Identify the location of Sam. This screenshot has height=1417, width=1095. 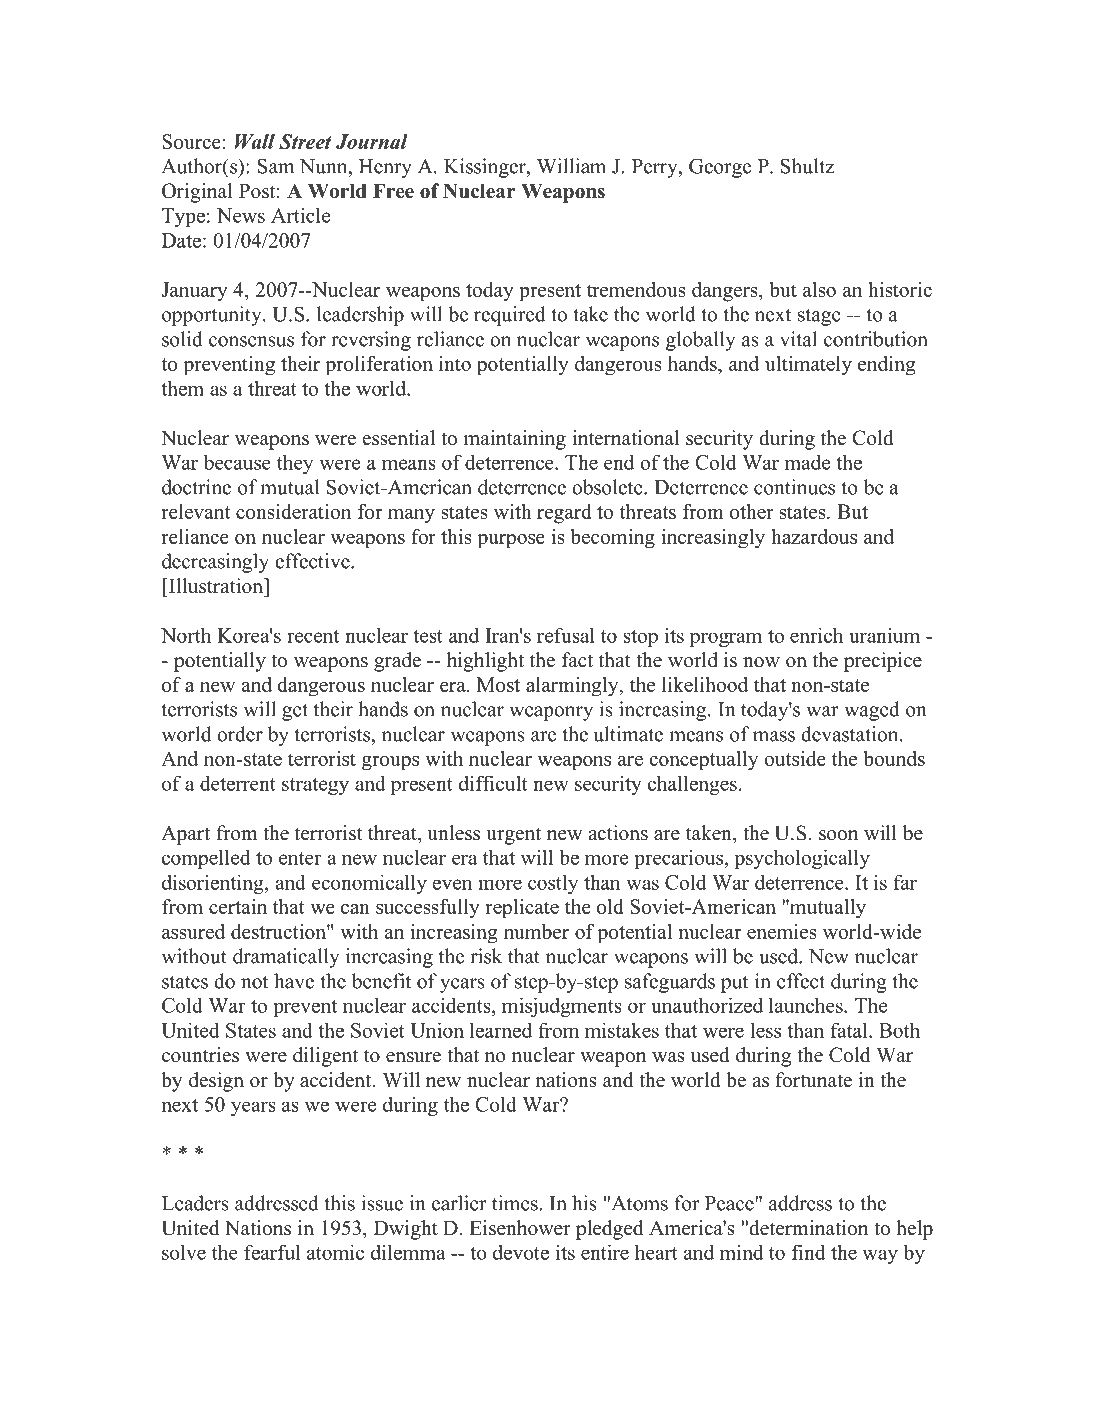
(276, 166).
